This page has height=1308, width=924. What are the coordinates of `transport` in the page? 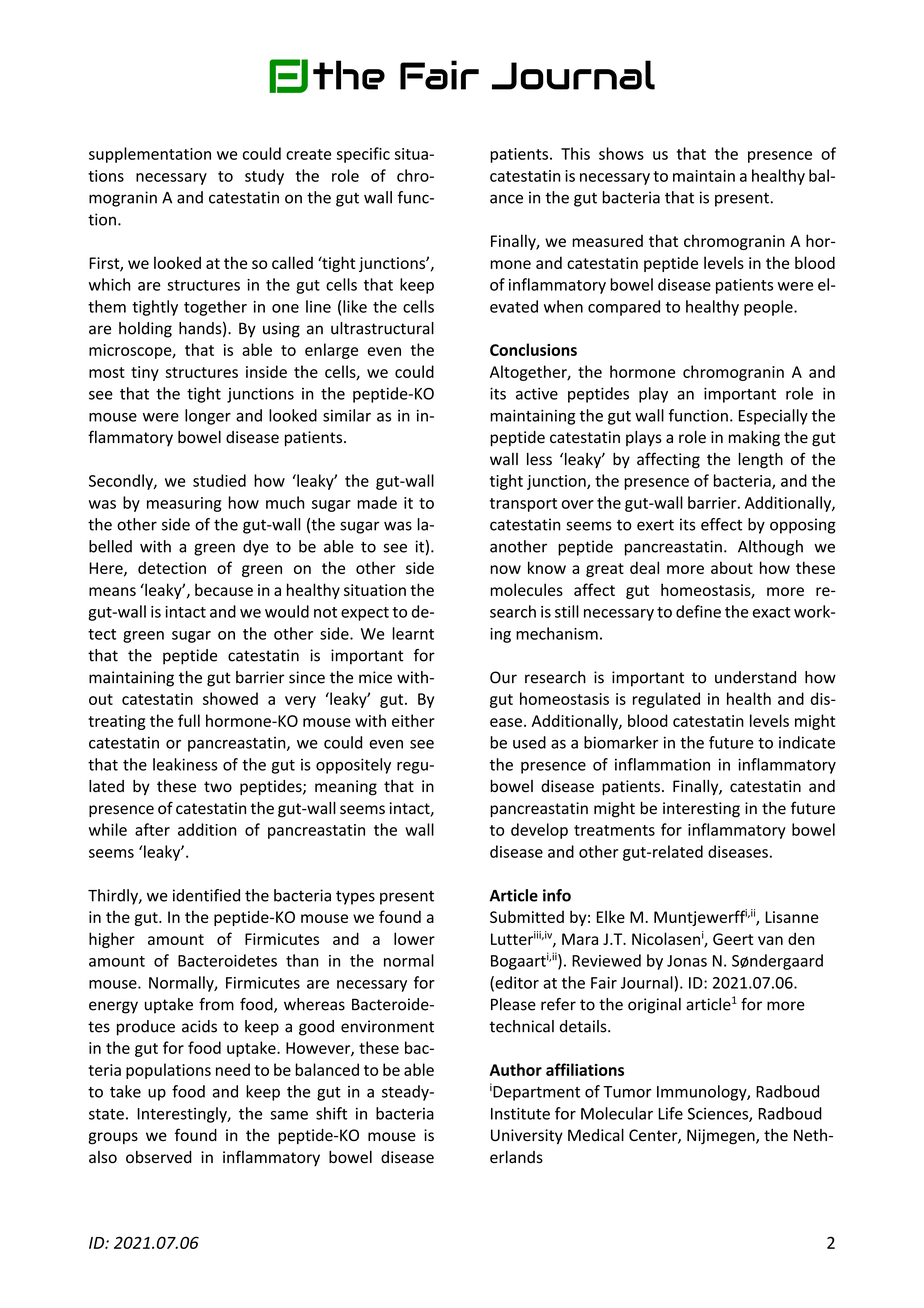 It's located at (523, 505).
